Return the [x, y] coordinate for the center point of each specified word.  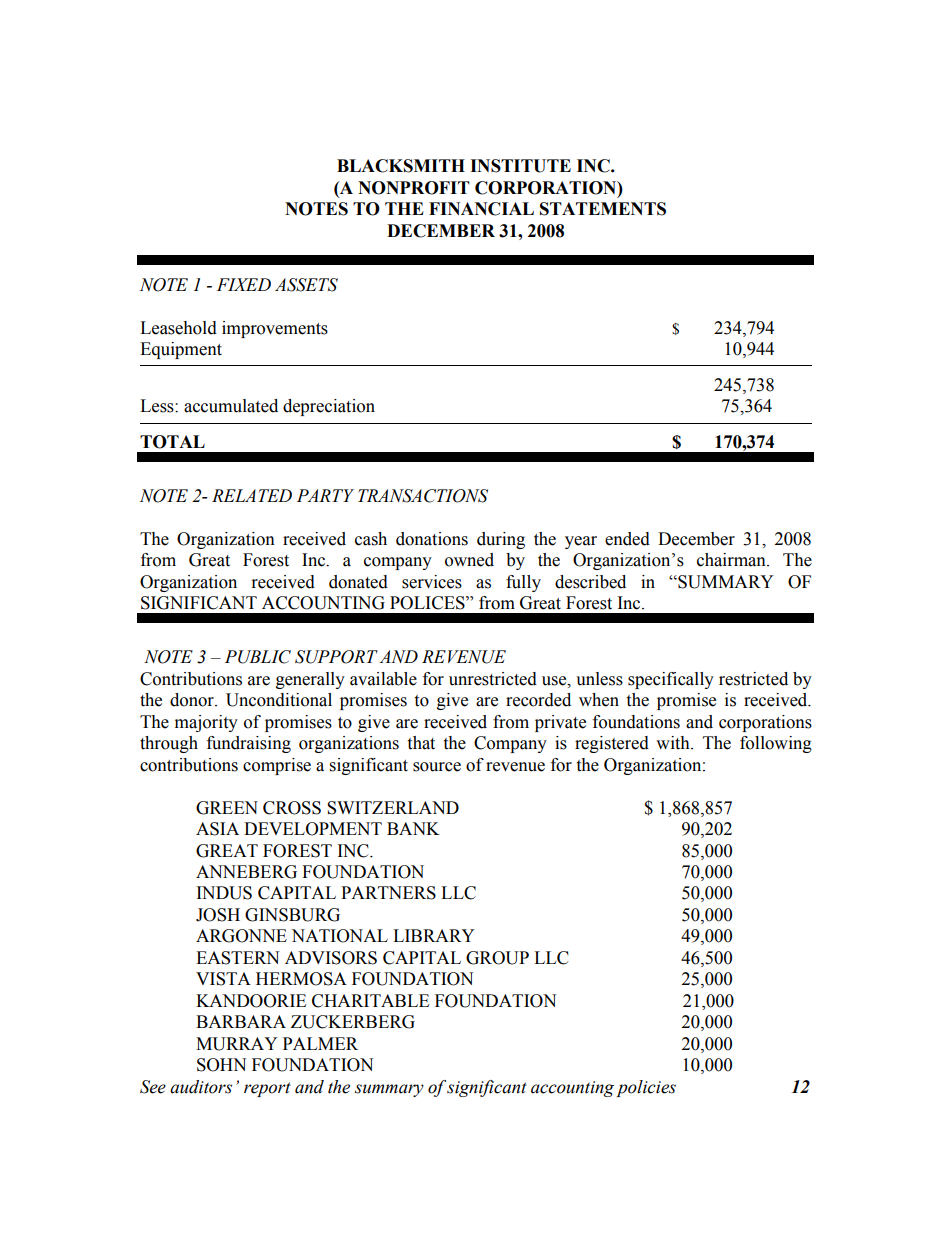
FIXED [244, 284]
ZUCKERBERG [353, 1022]
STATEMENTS [603, 209]
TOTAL [172, 442]
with [674, 743]
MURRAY [237, 1044]
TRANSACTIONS [423, 496]
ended [627, 539]
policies [646, 1088]
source [437, 767]
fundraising [249, 744]
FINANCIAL [481, 209]
